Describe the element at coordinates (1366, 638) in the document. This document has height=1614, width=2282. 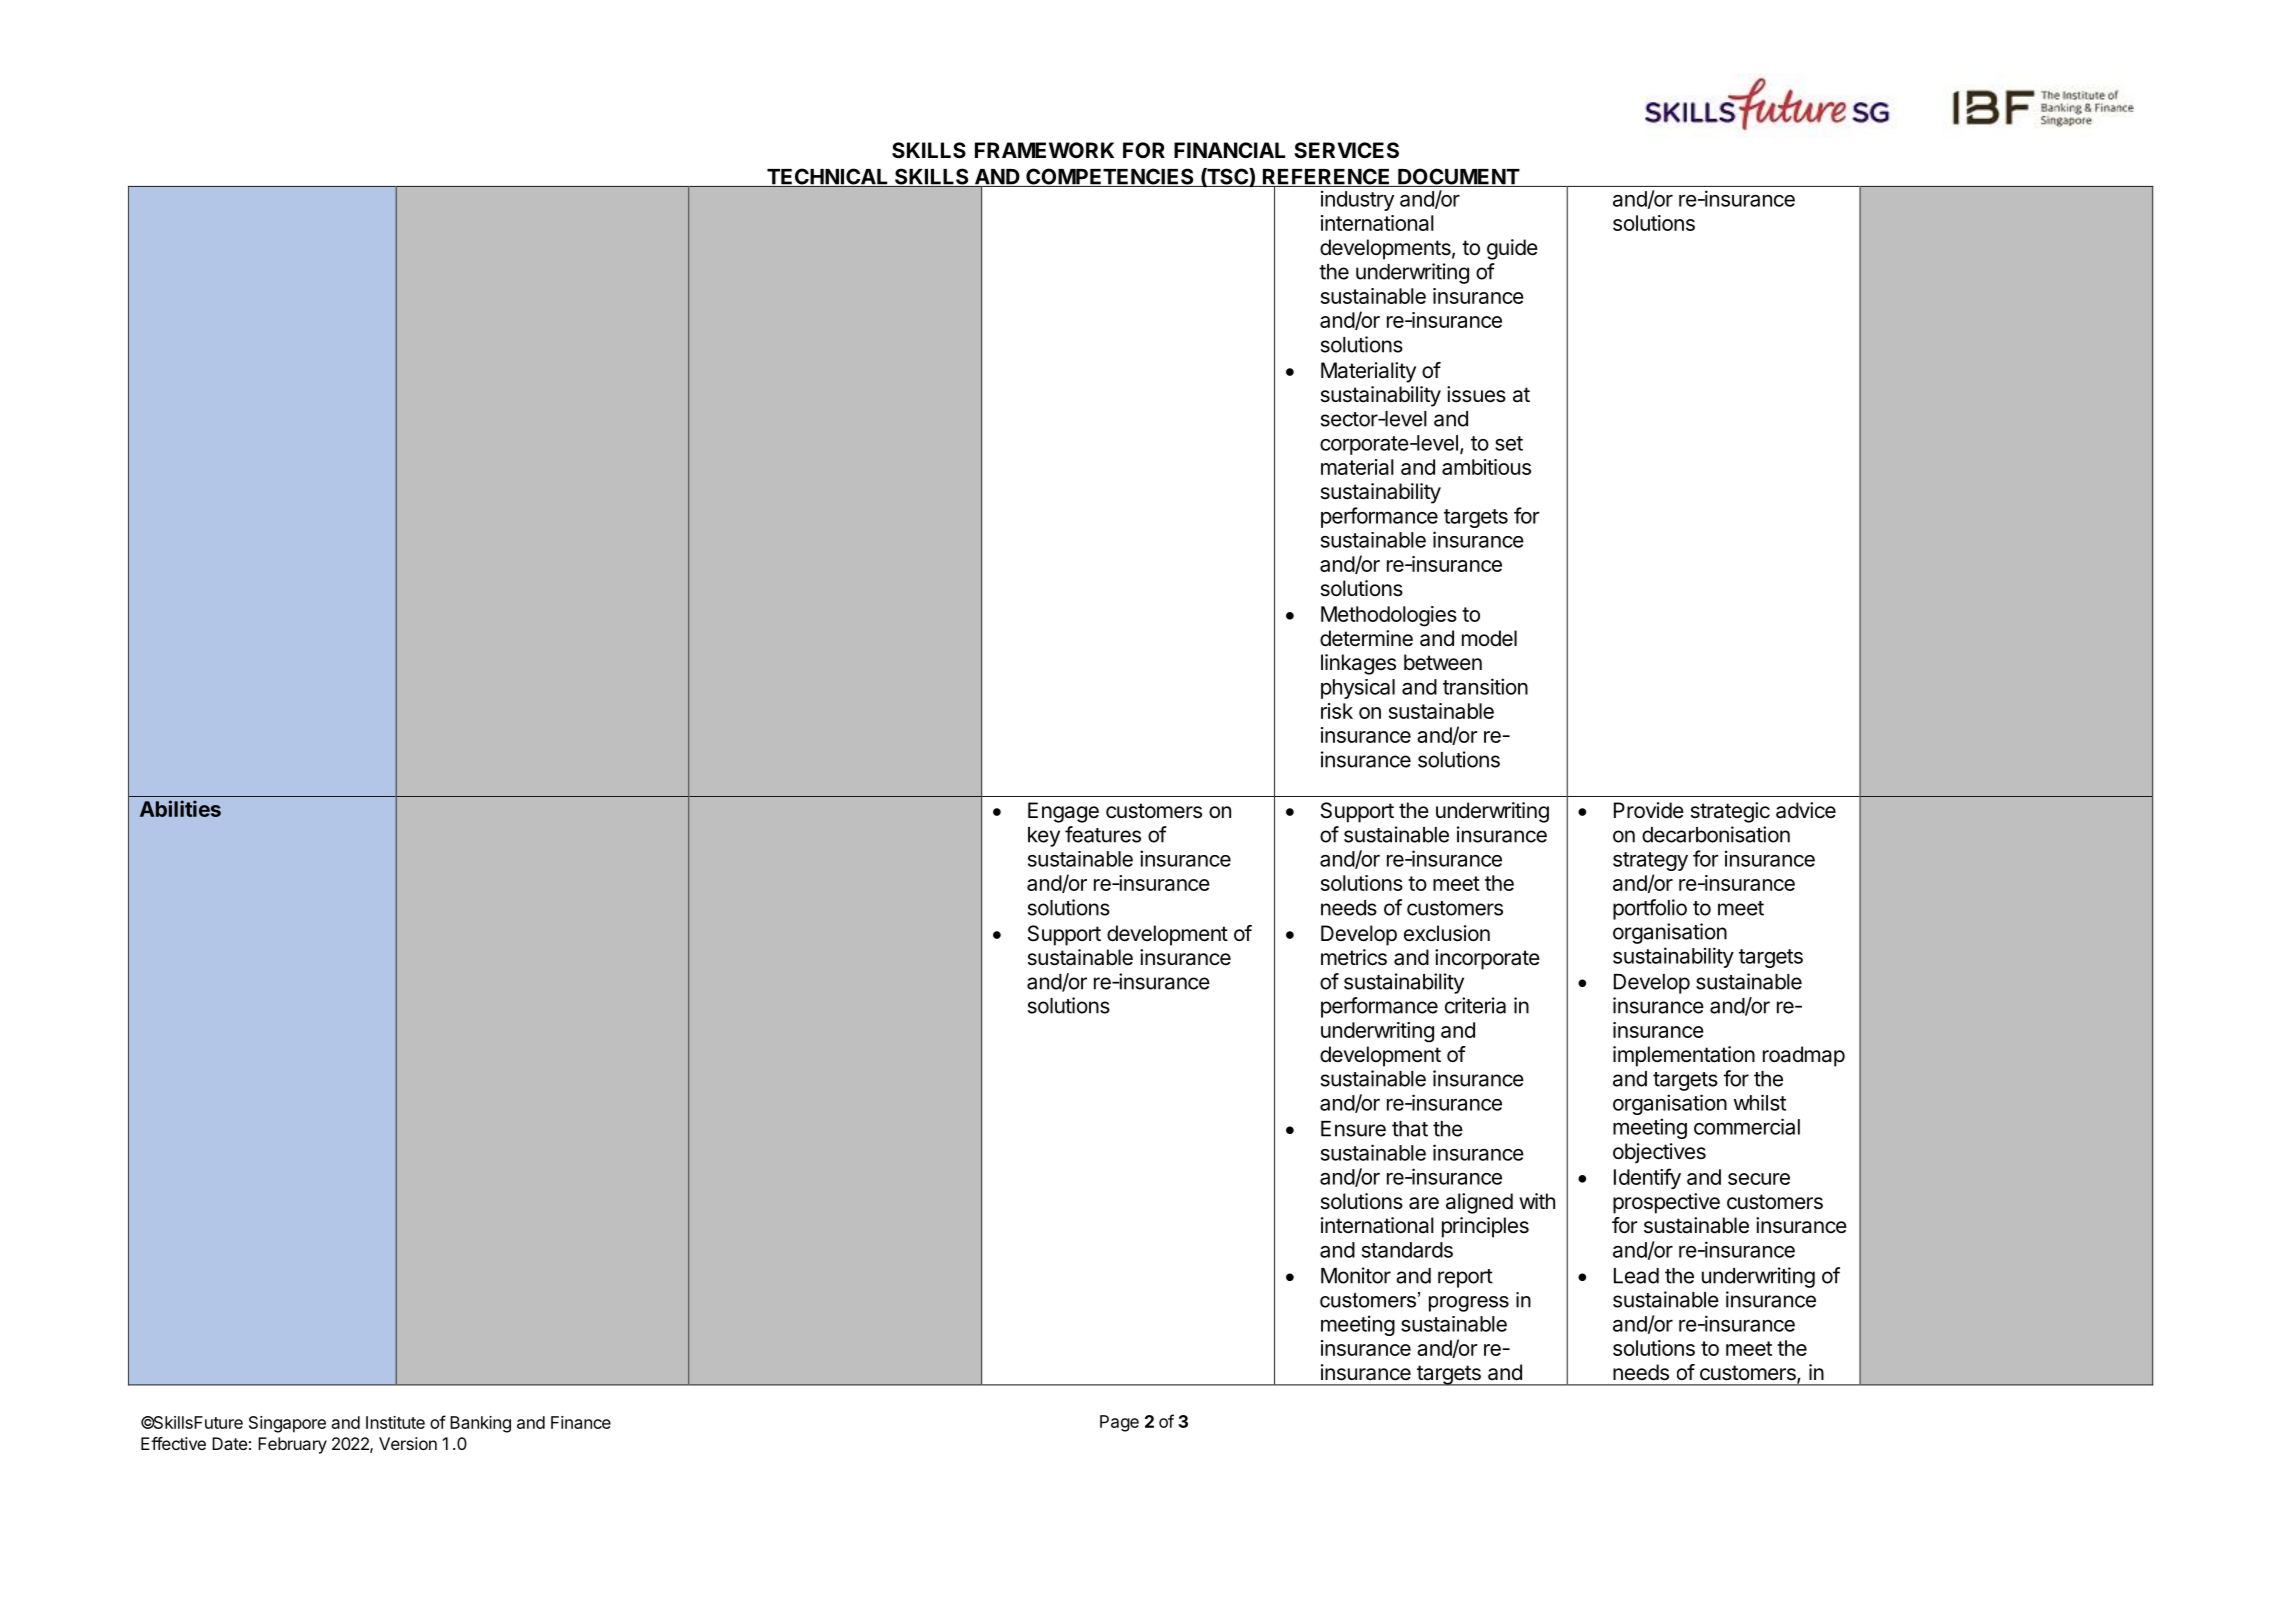
I see `determine` at that location.
